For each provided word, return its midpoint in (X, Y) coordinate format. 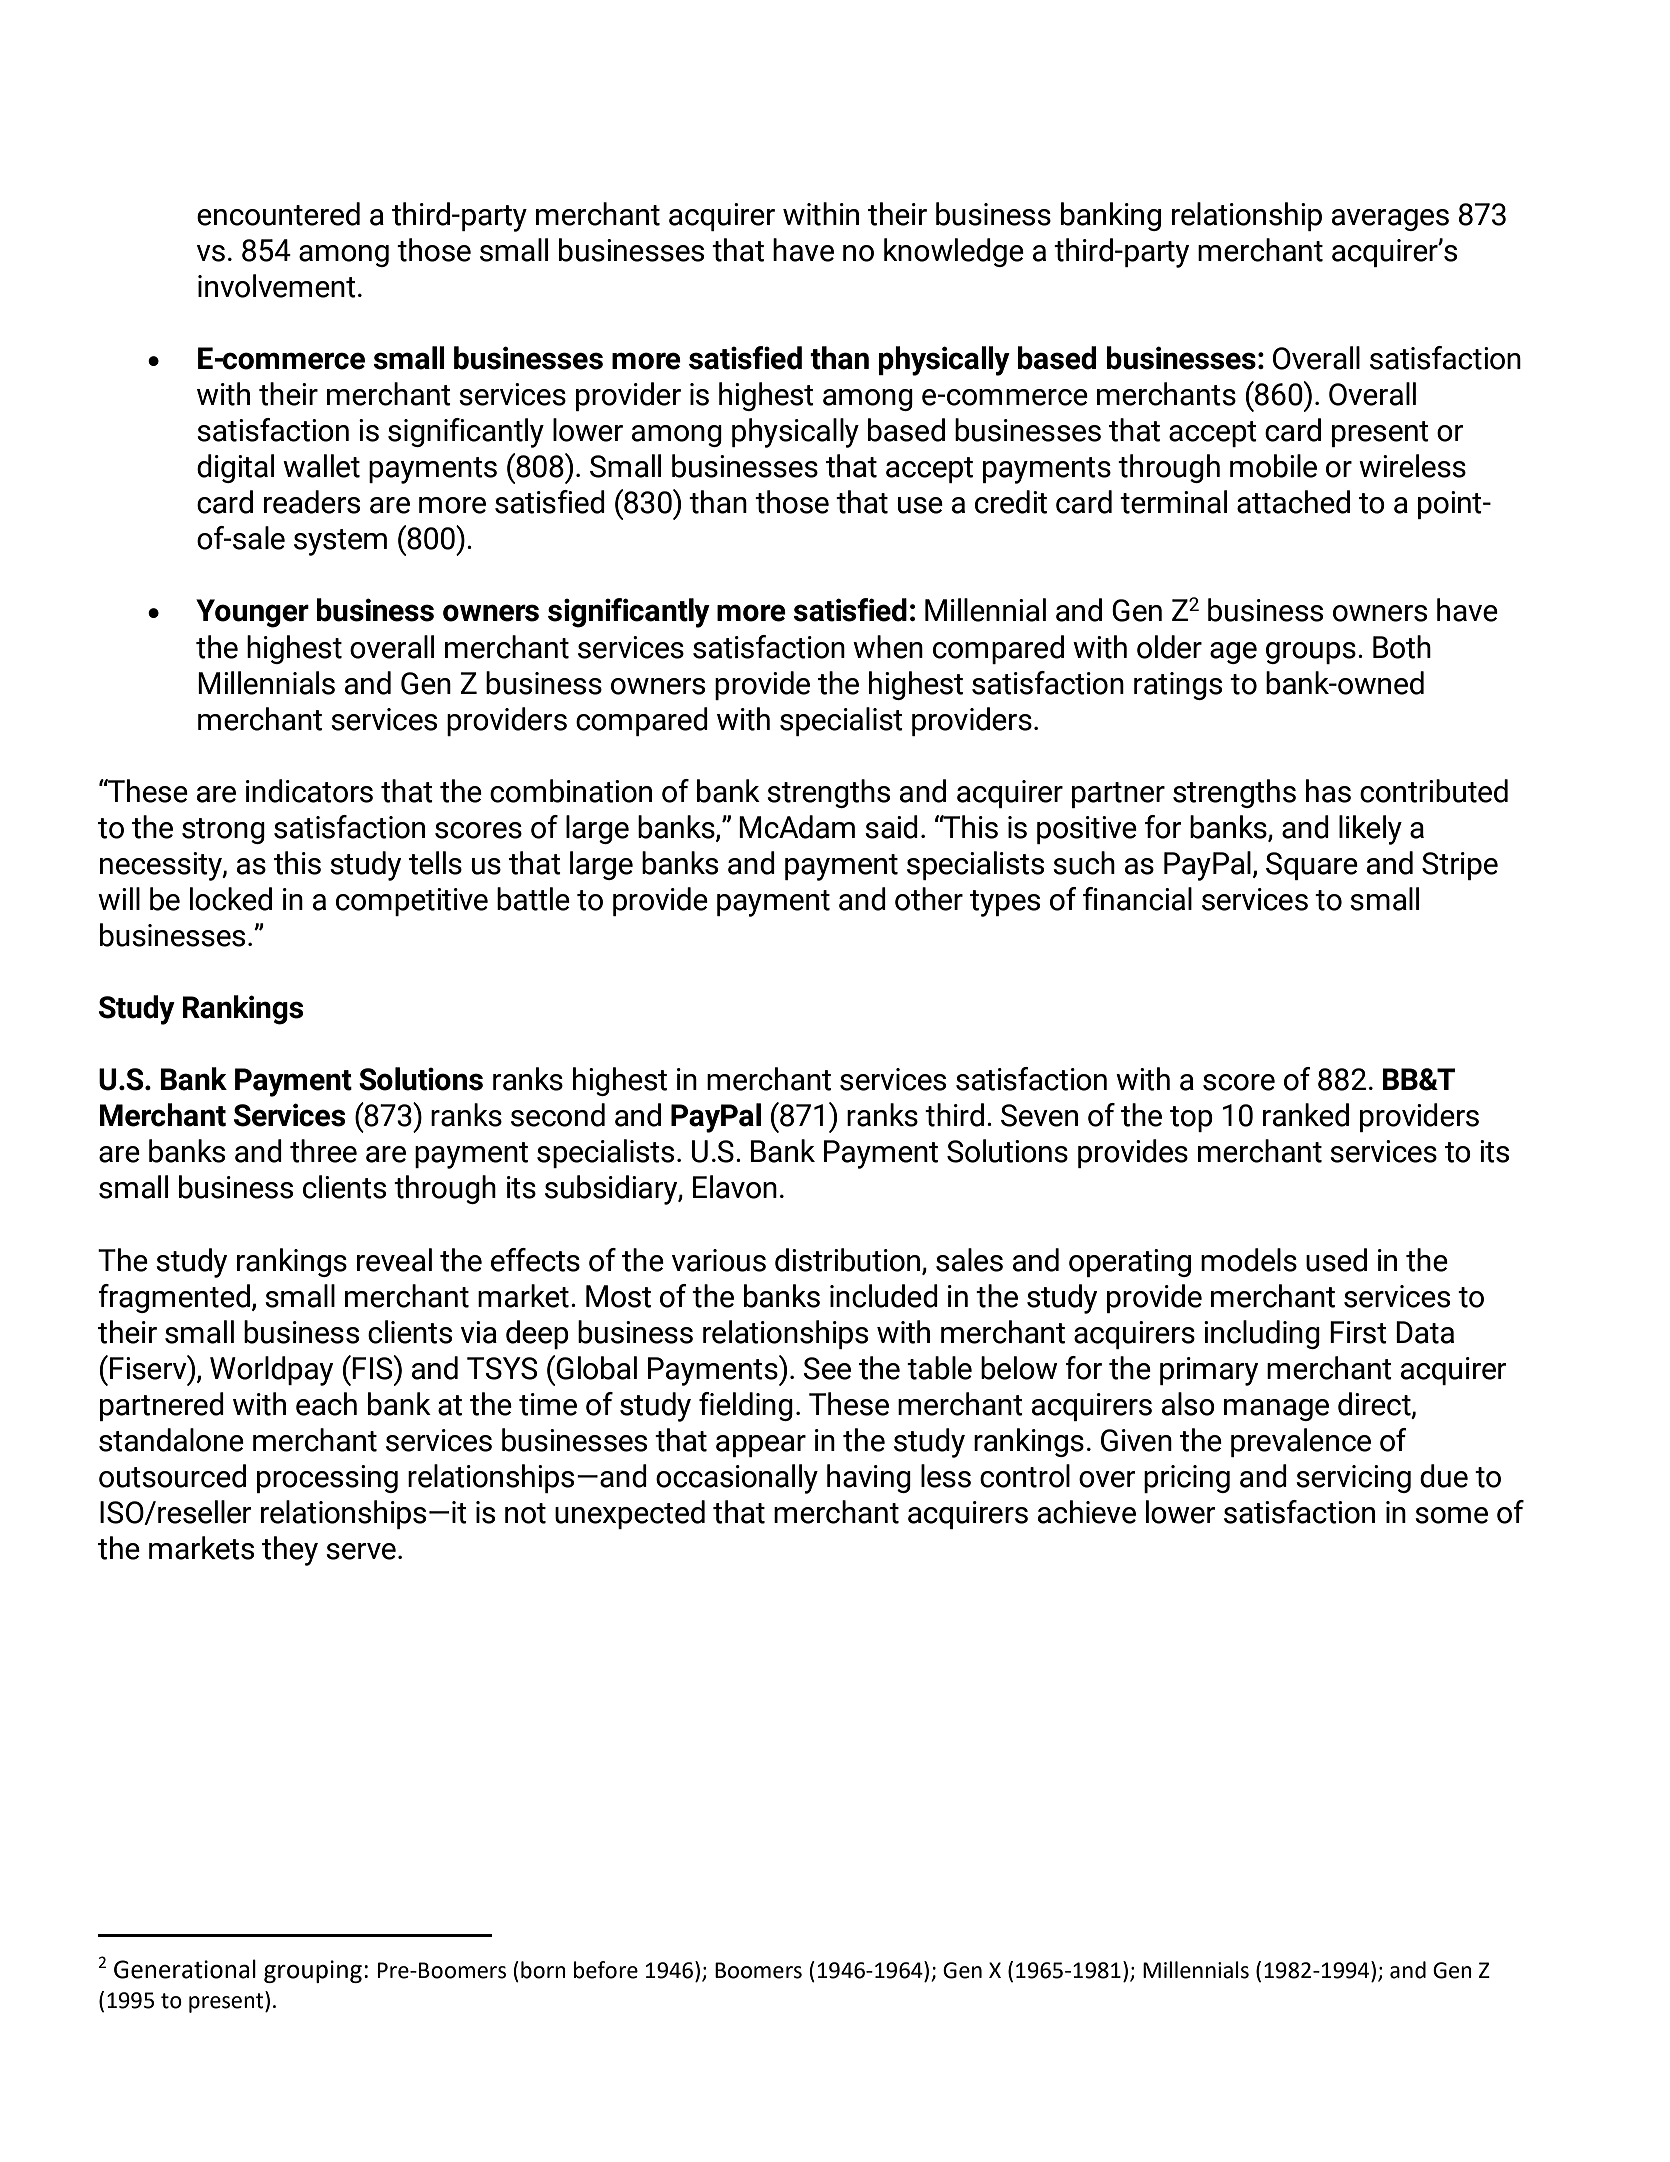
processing (327, 1479)
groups (1311, 653)
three (323, 1151)
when (888, 647)
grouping (313, 1971)
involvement (277, 286)
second (558, 1115)
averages (1390, 220)
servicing (1353, 1479)
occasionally (737, 1479)
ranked (1306, 1115)
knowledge (954, 252)
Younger (252, 613)
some (1451, 1515)
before (606, 1970)
